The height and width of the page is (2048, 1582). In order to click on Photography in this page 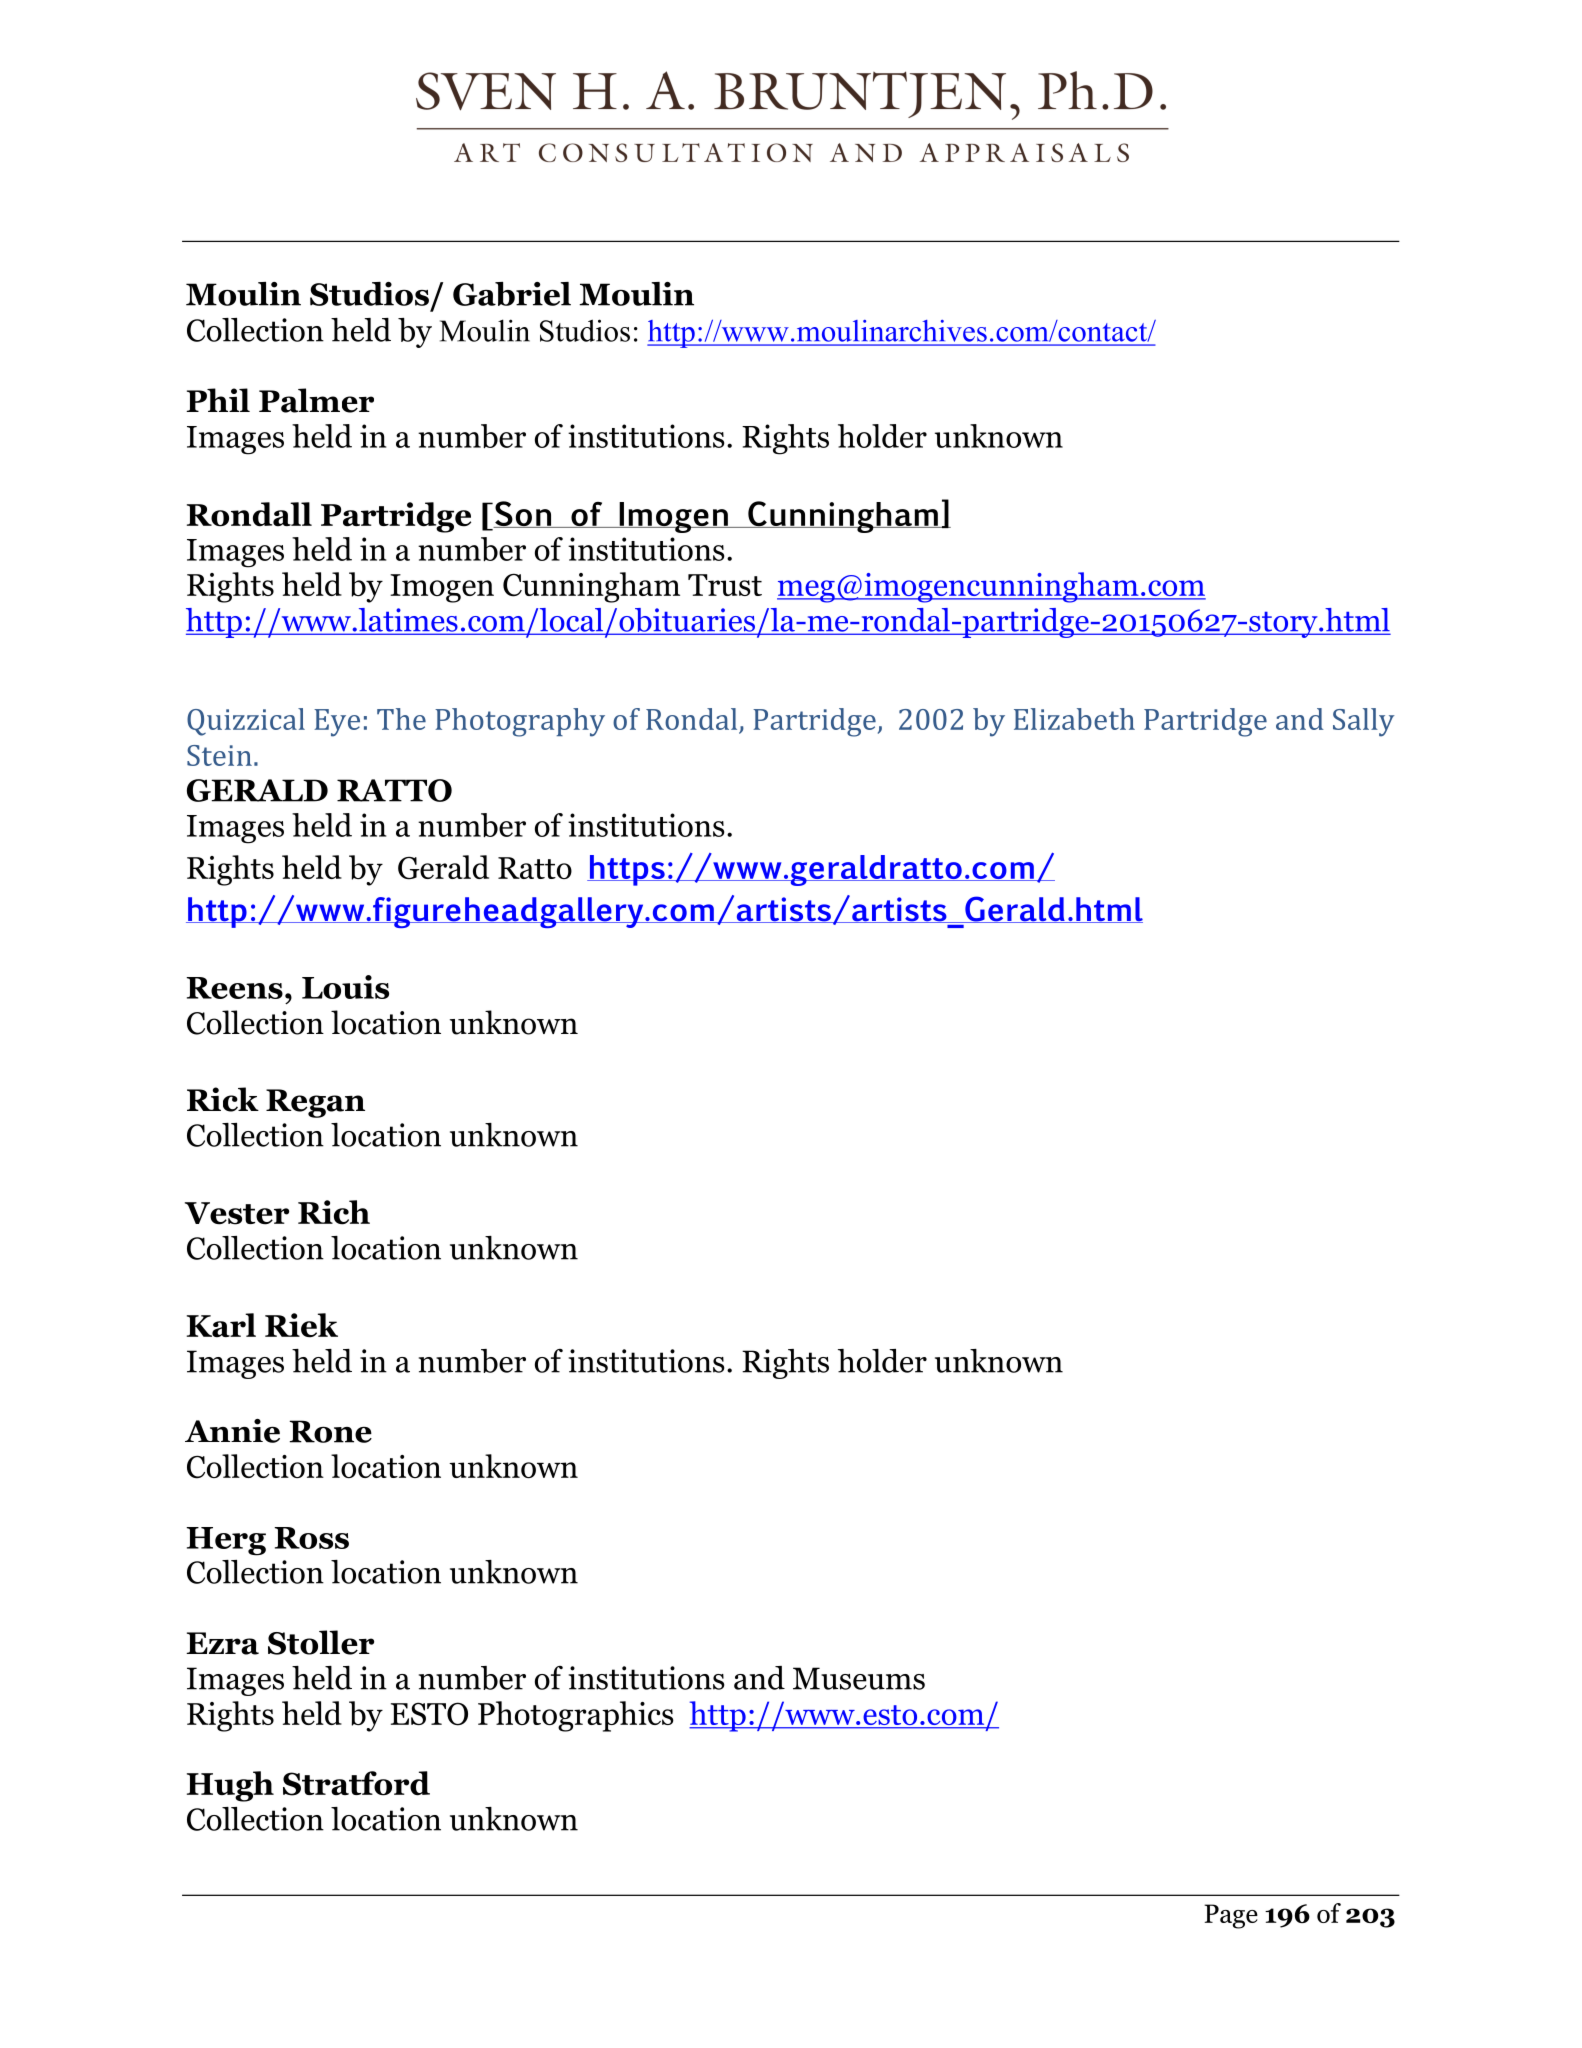, I will do `click(520, 722)`.
